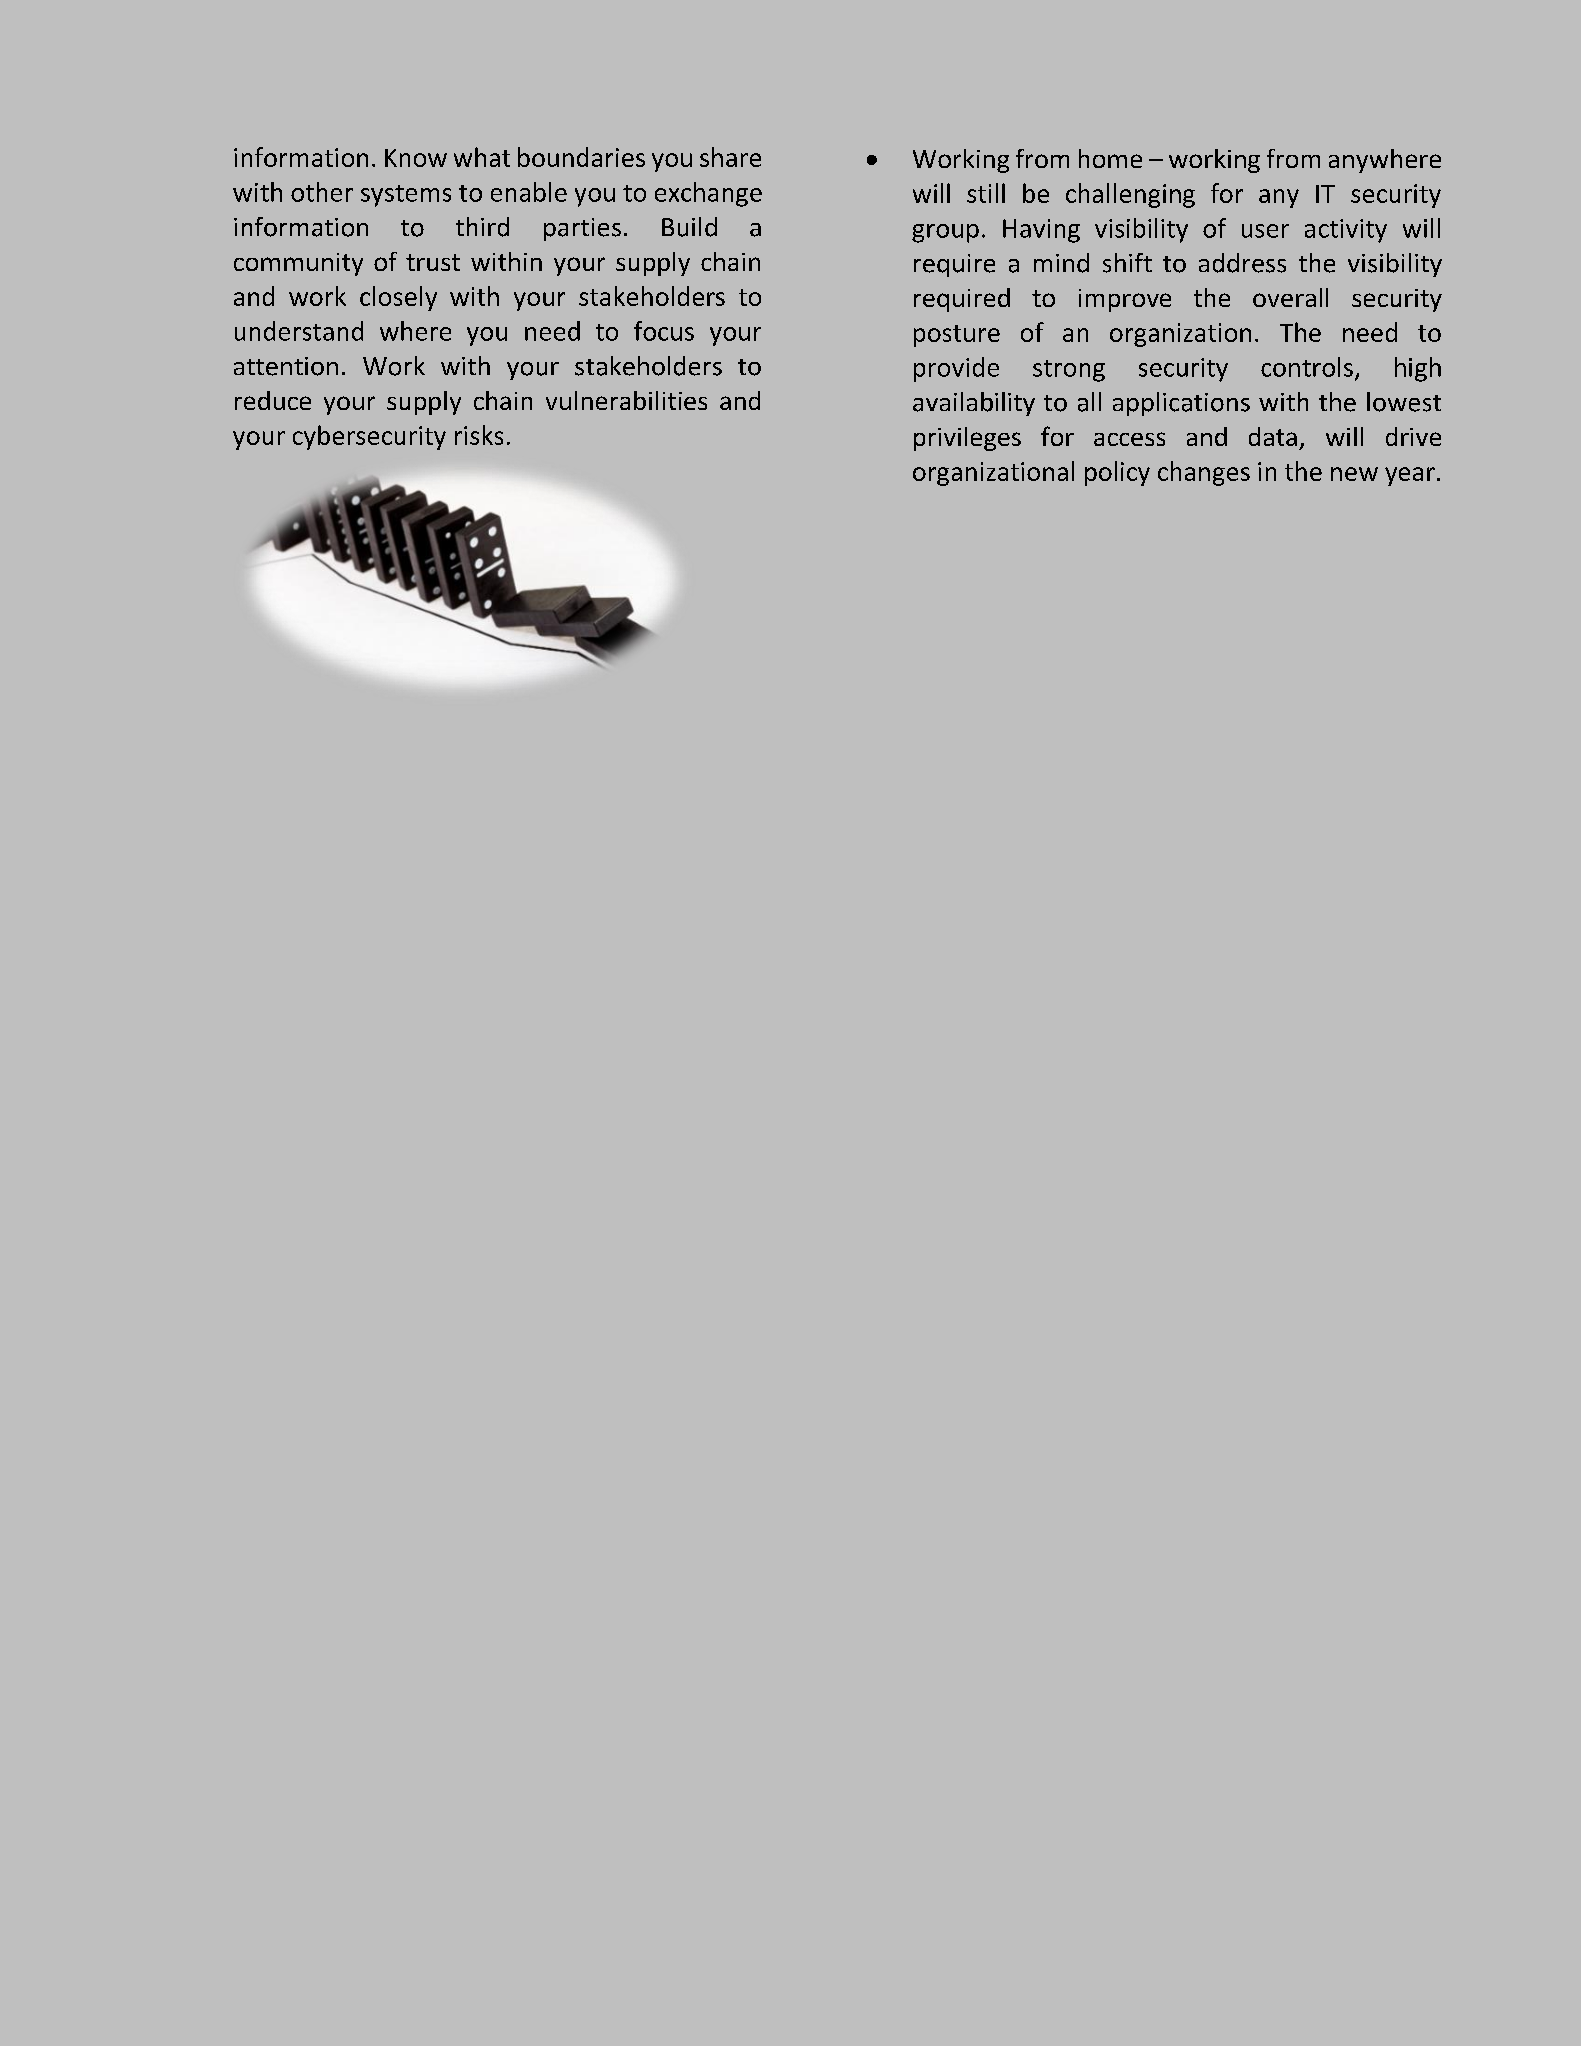  What do you see at coordinates (479, 435) in the page?
I see `risks` at bounding box center [479, 435].
